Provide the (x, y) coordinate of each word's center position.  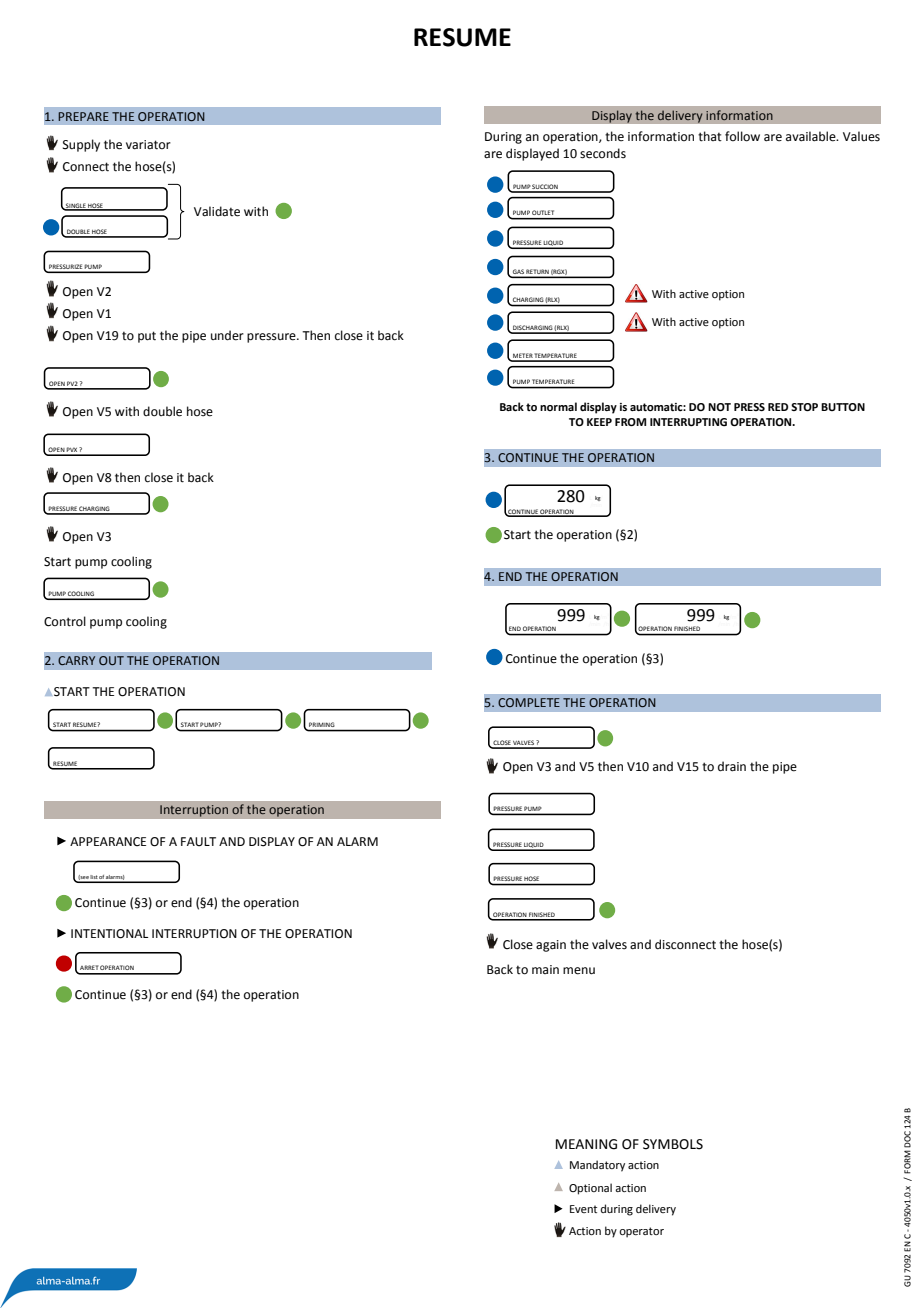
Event (583, 1209)
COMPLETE (529, 702)
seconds (603, 153)
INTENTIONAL (109, 934)
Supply (81, 145)
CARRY (76, 660)
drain (732, 766)
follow (742, 136)
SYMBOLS (673, 1144)
